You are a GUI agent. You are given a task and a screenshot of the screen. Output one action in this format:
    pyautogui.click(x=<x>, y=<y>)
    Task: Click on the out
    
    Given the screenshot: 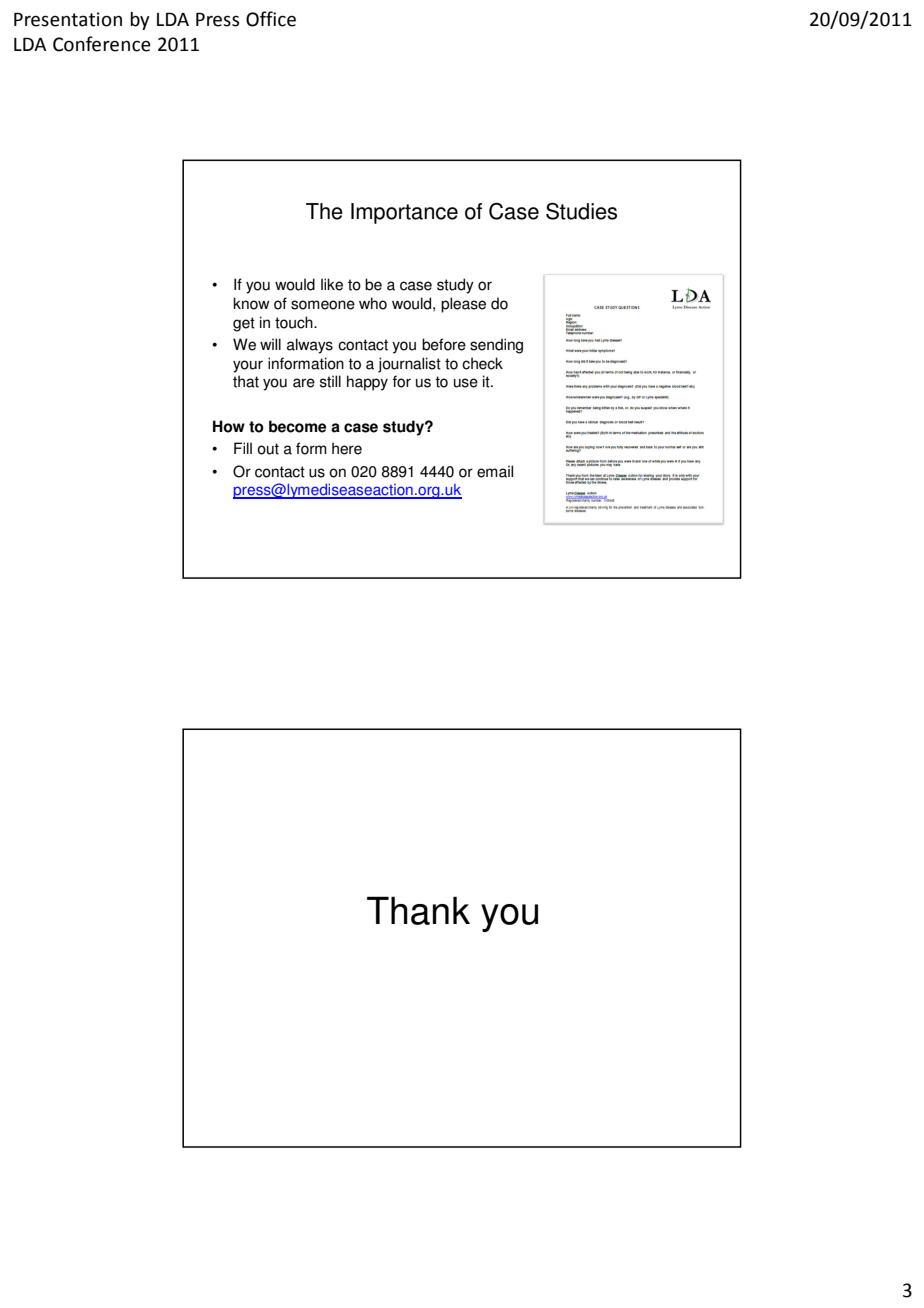 What is the action you would take?
    pyautogui.click(x=268, y=449)
